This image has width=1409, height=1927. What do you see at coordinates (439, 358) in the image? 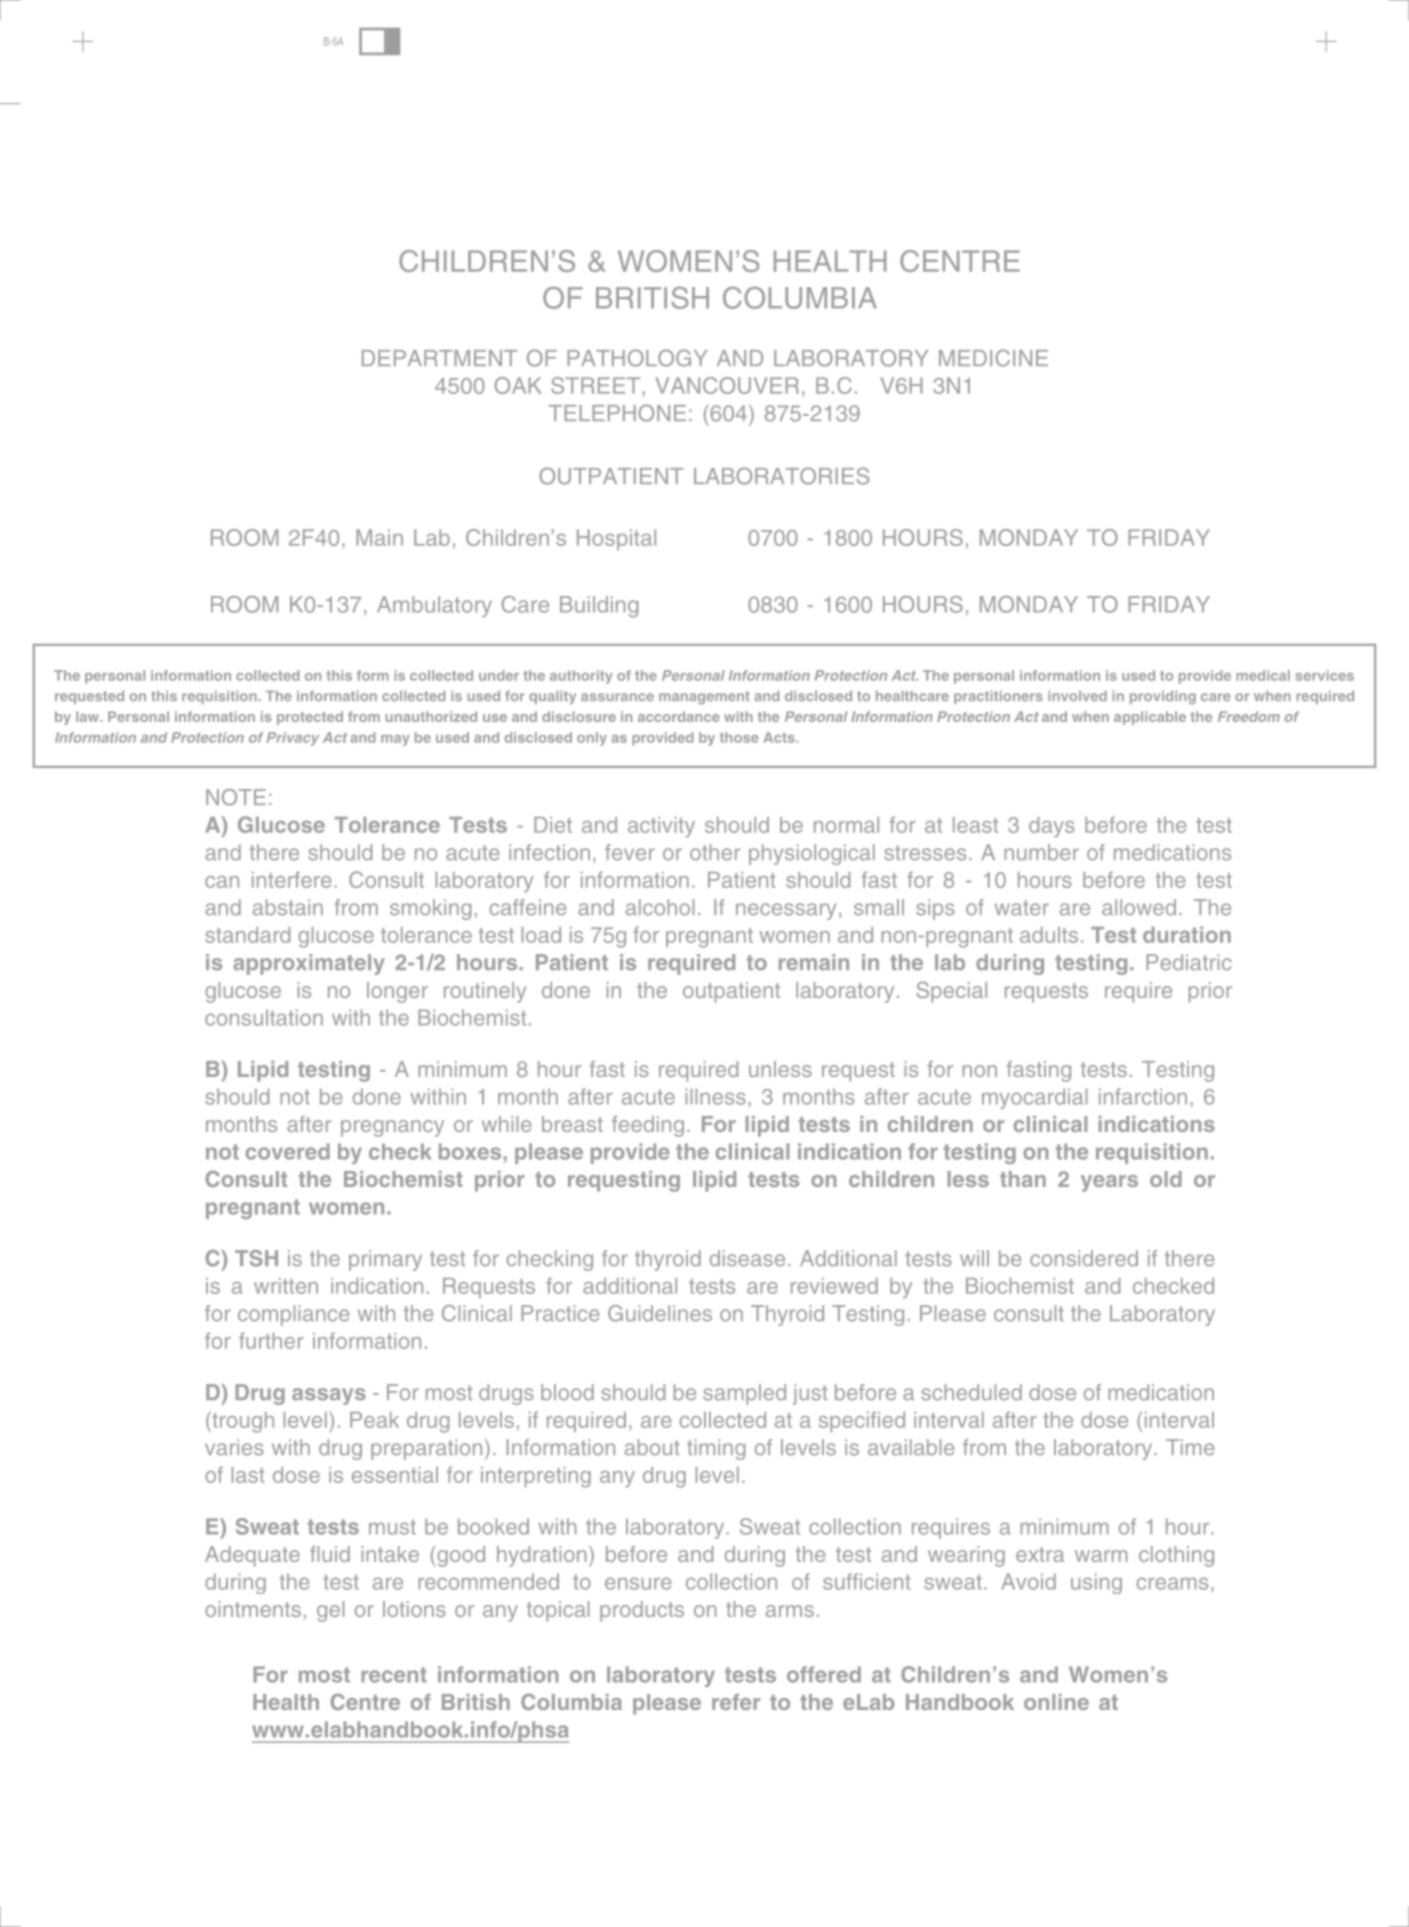
I see `DEPARTMENT` at bounding box center [439, 358].
